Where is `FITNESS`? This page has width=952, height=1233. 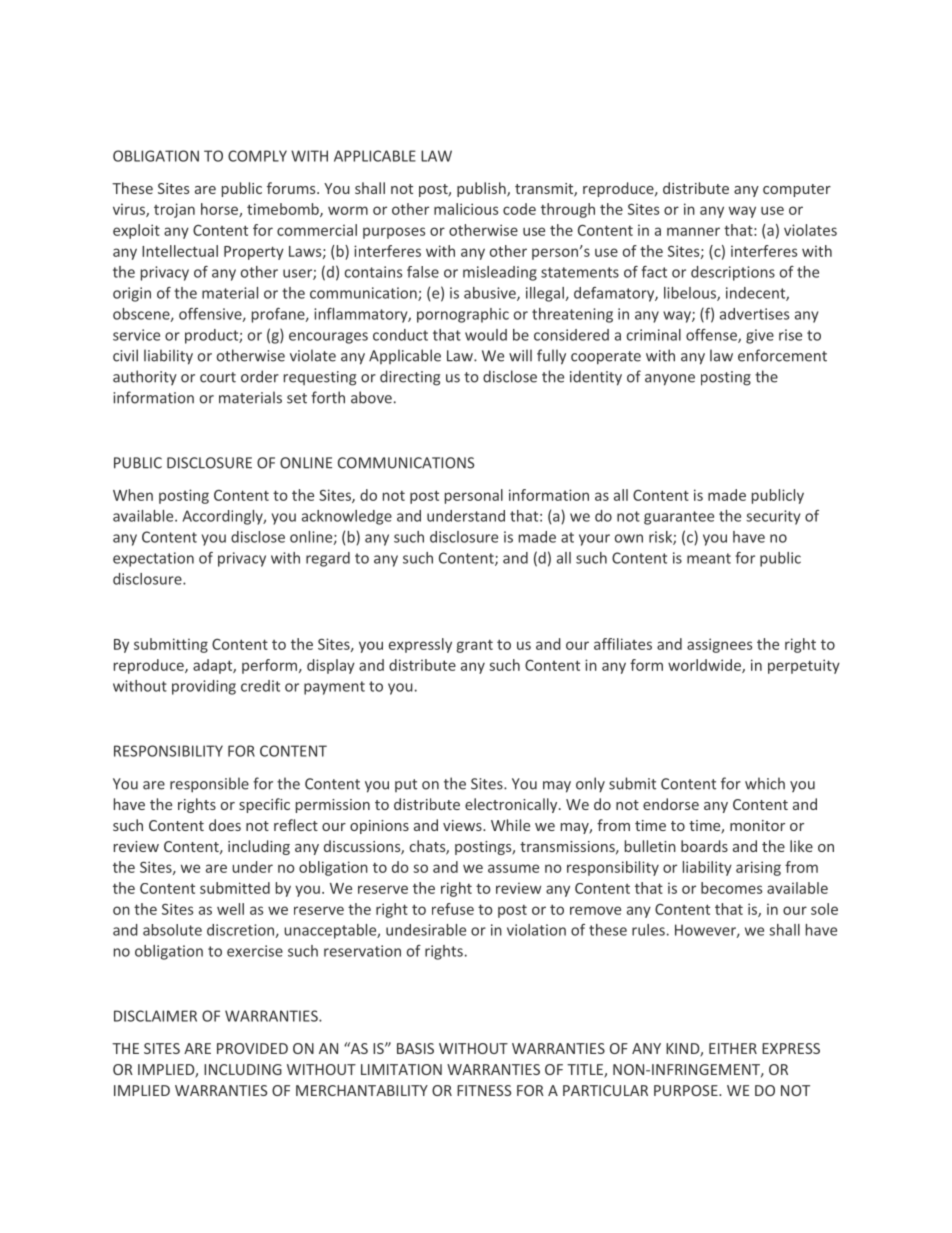 FITNESS is located at coordinates (484, 1090).
